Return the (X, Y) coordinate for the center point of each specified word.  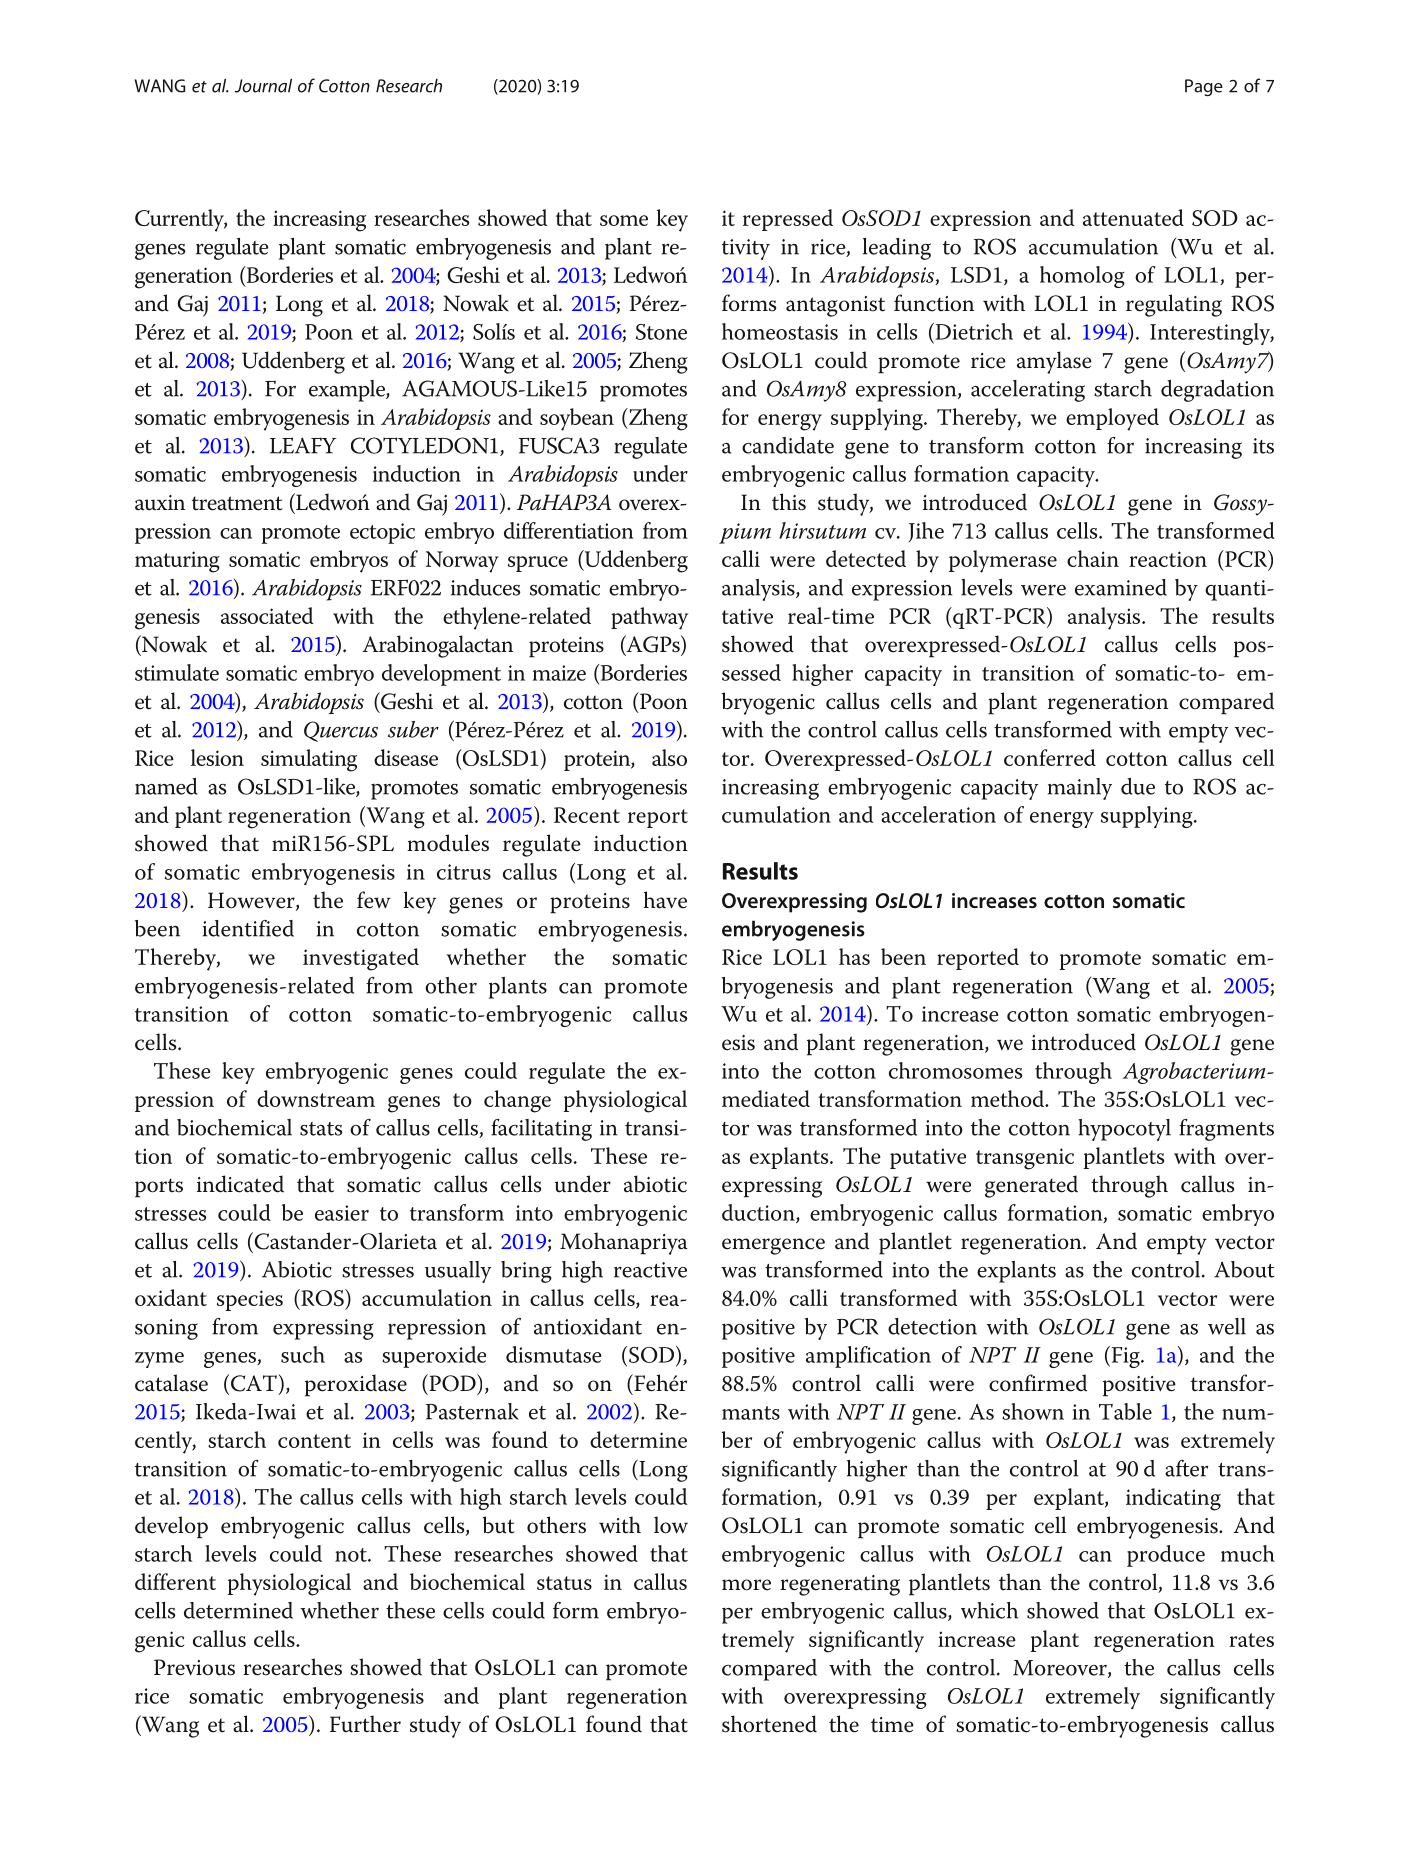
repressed (788, 220)
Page (1204, 87)
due (1138, 786)
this (789, 502)
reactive (650, 1270)
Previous (194, 1667)
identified (248, 928)
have (665, 900)
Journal (263, 86)
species (250, 1300)
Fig (1125, 1357)
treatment (237, 503)
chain (1093, 558)
